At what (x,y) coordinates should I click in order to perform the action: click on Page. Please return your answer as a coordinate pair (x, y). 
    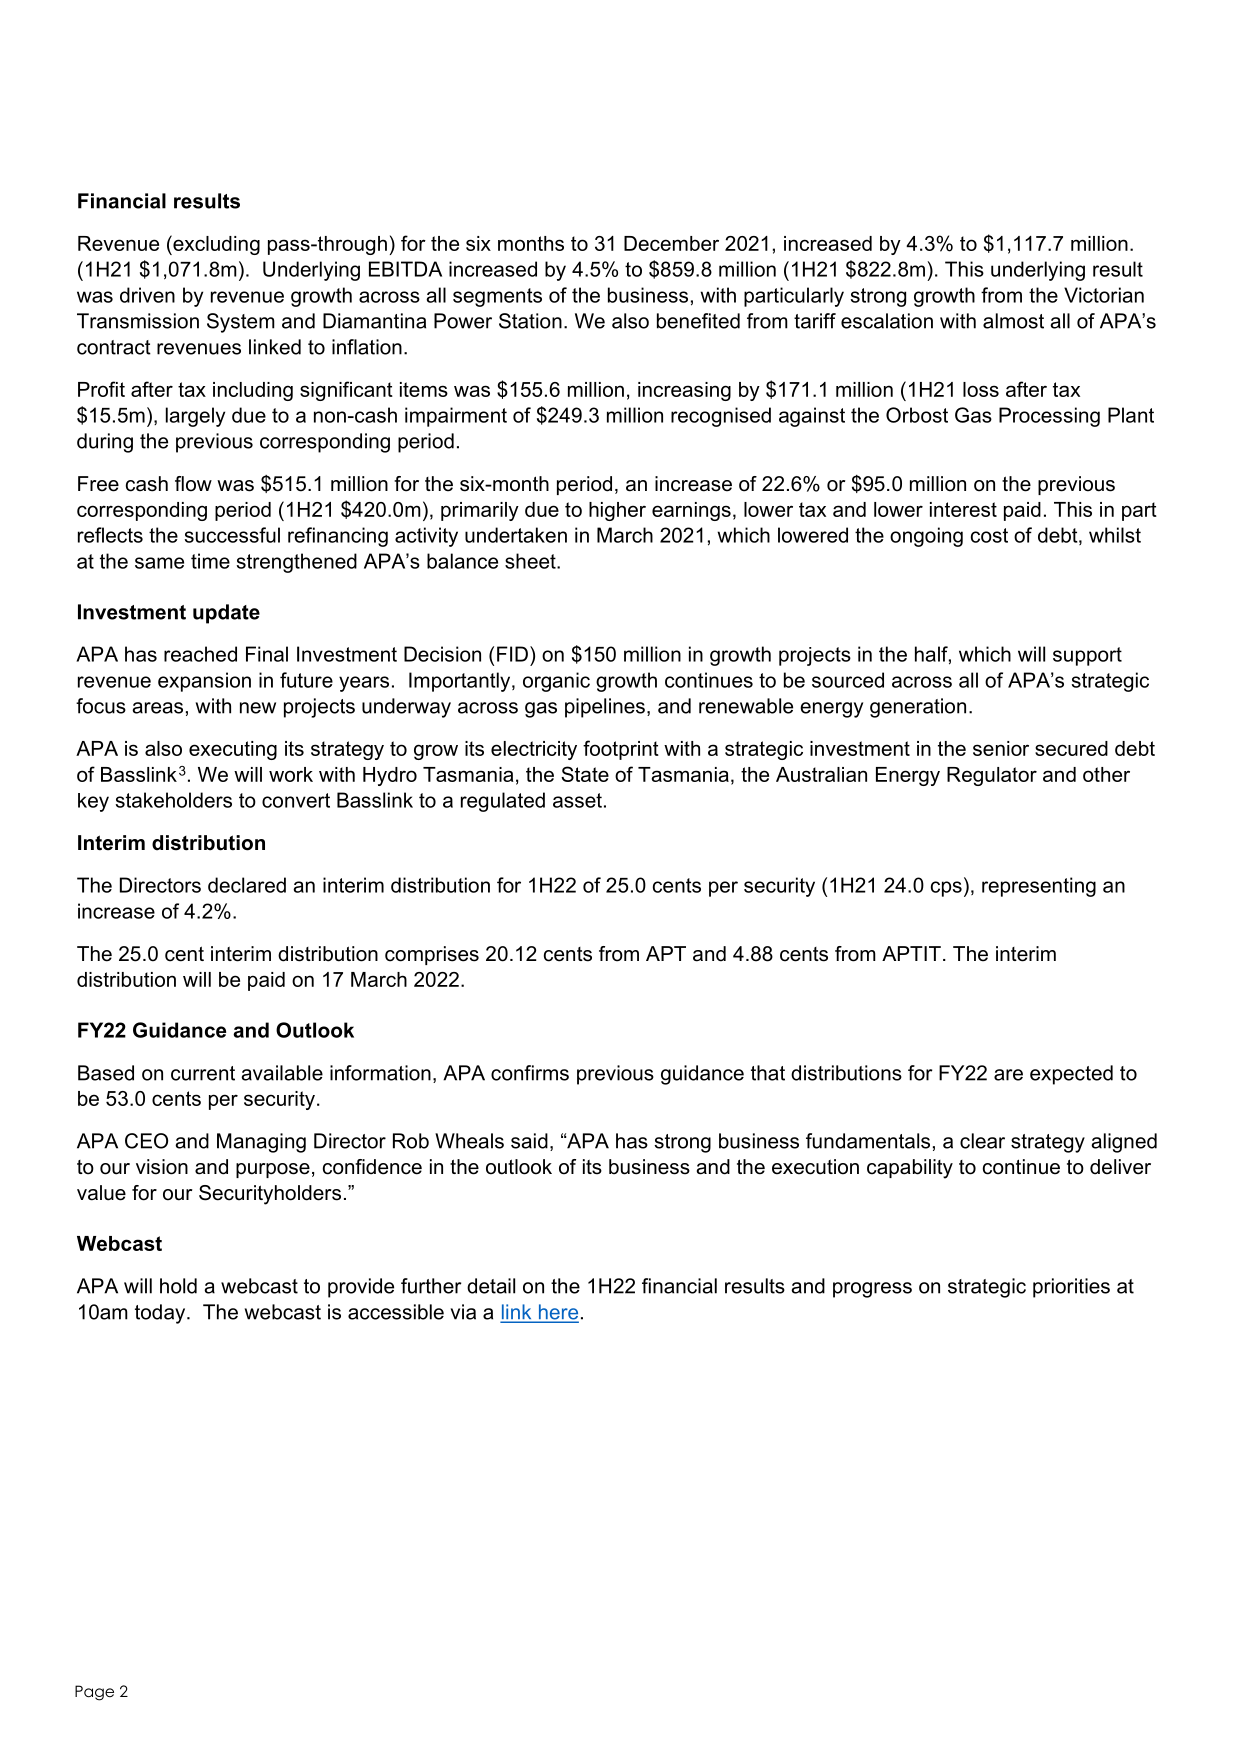
    Looking at the image, I should click on (94, 1693).
